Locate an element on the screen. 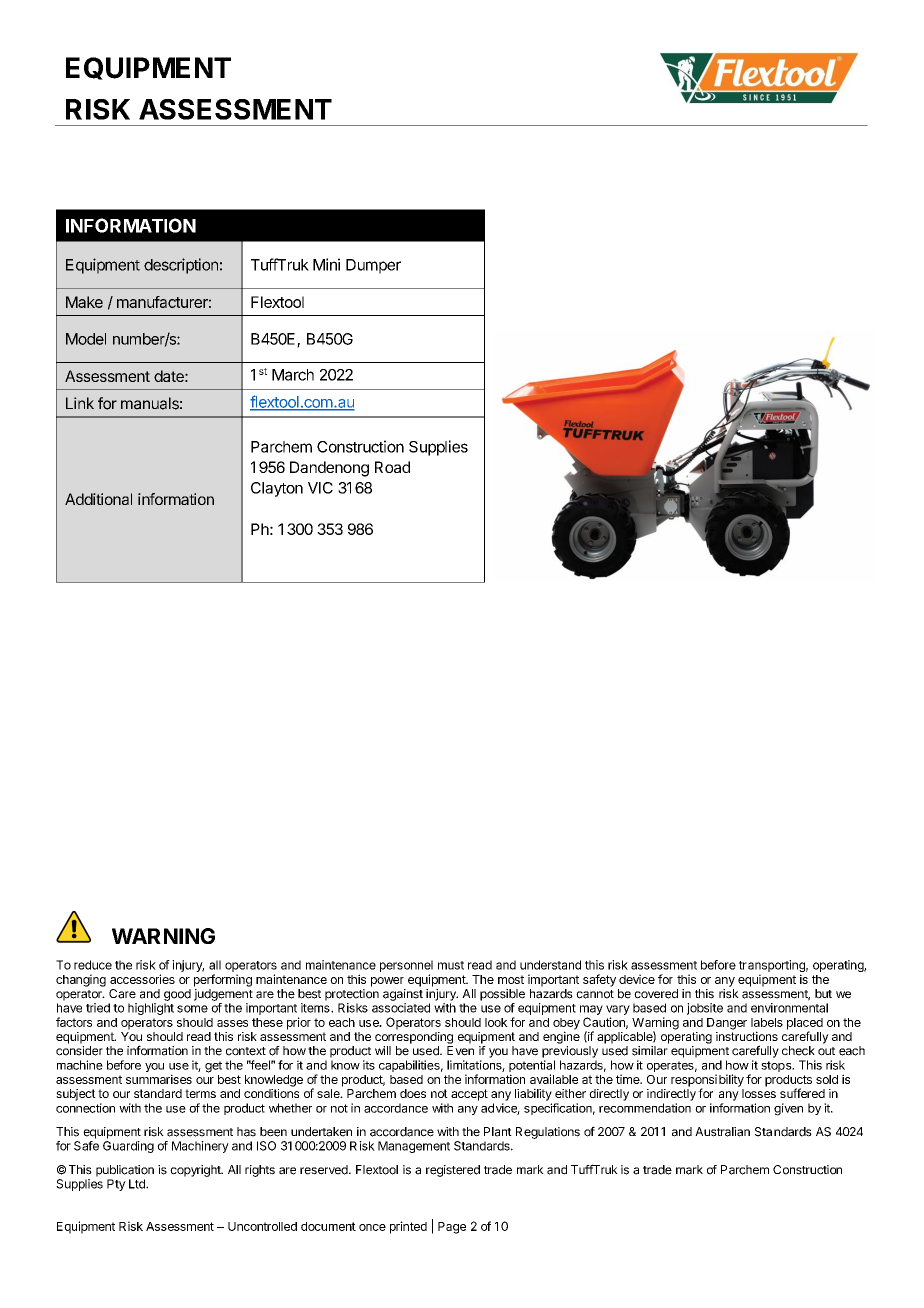  Australian is located at coordinates (722, 1132).
